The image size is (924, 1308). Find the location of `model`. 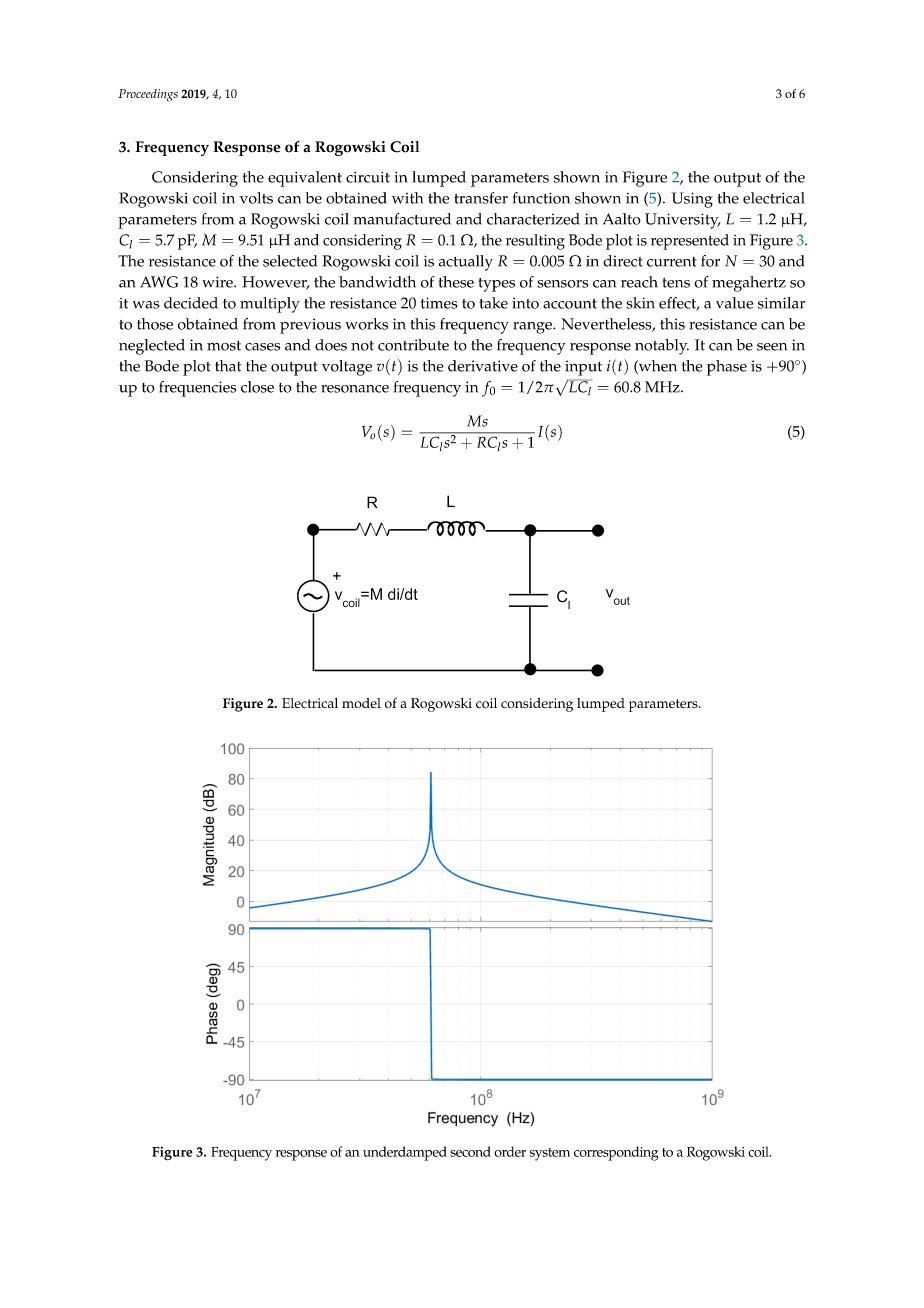

model is located at coordinates (361, 703).
